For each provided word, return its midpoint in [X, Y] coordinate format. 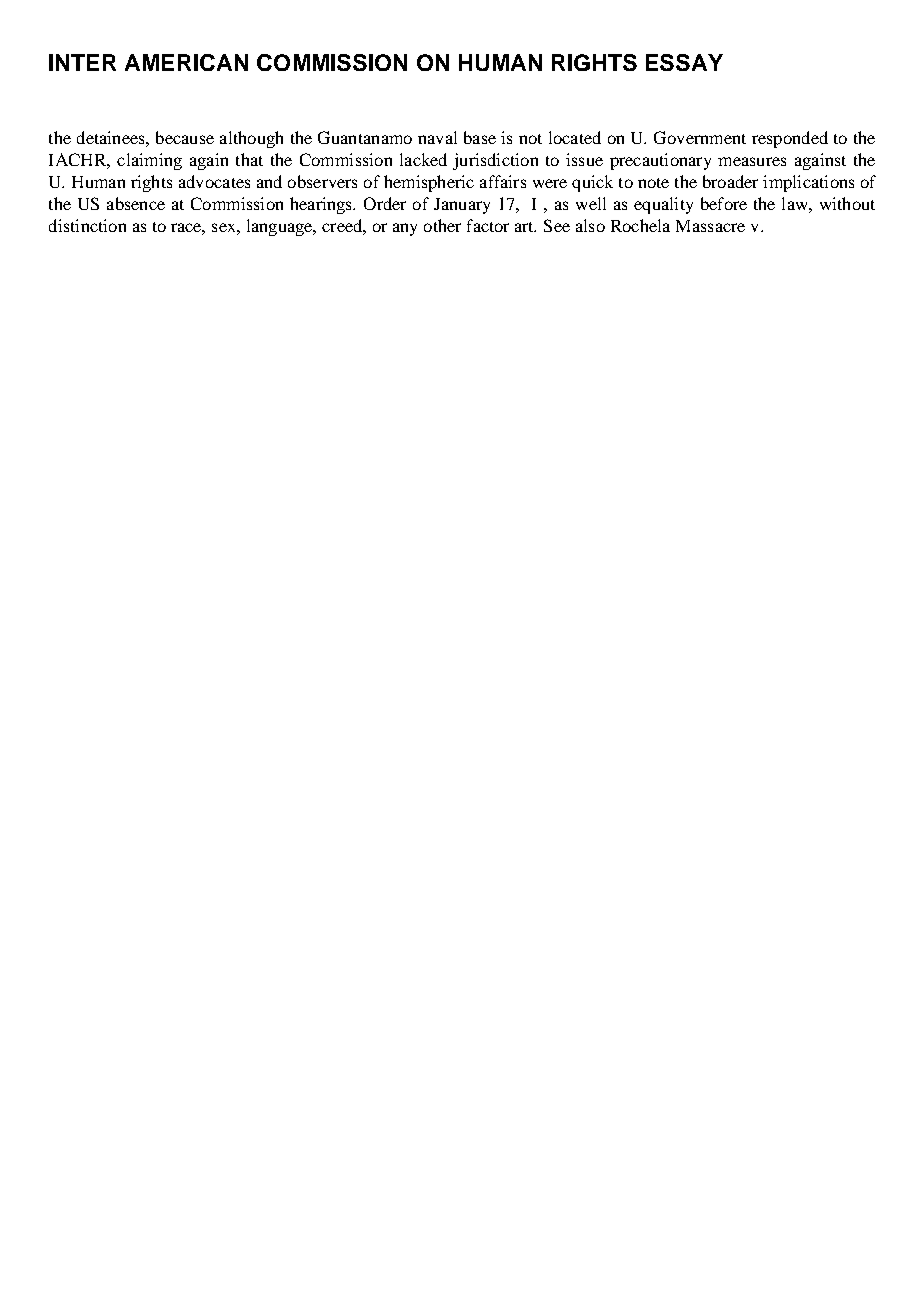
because [185, 137]
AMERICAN [186, 62]
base [480, 137]
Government [700, 137]
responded [790, 139]
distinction [87, 225]
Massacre [710, 226]
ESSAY [684, 62]
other [442, 225]
